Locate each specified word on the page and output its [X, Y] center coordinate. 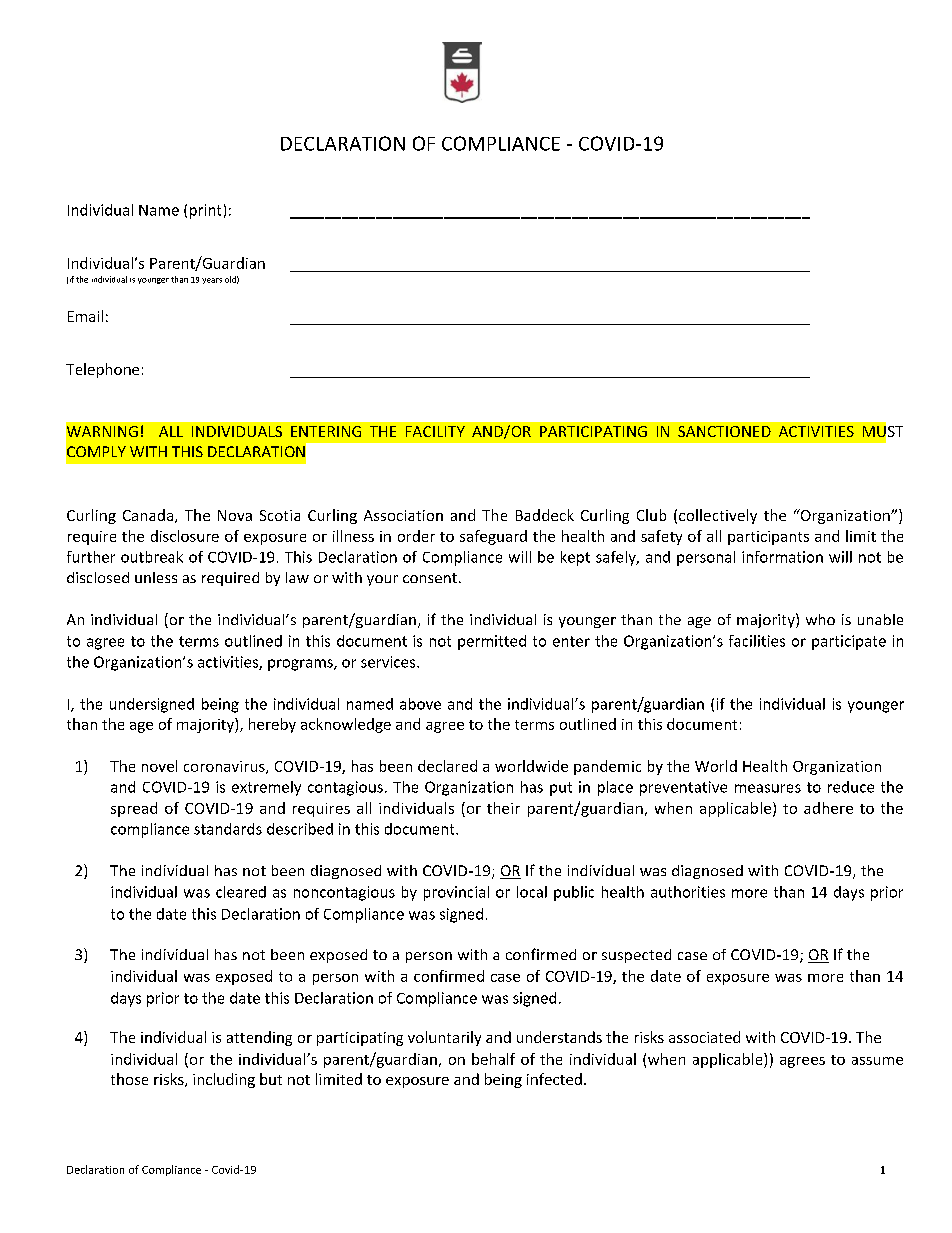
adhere [828, 808]
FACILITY [435, 431]
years [212, 281]
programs [301, 665]
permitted [492, 642]
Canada [149, 516]
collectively [718, 516]
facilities [757, 641]
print [205, 211]
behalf [493, 1059]
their [503, 808]
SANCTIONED [724, 431]
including [224, 1080]
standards [228, 829]
